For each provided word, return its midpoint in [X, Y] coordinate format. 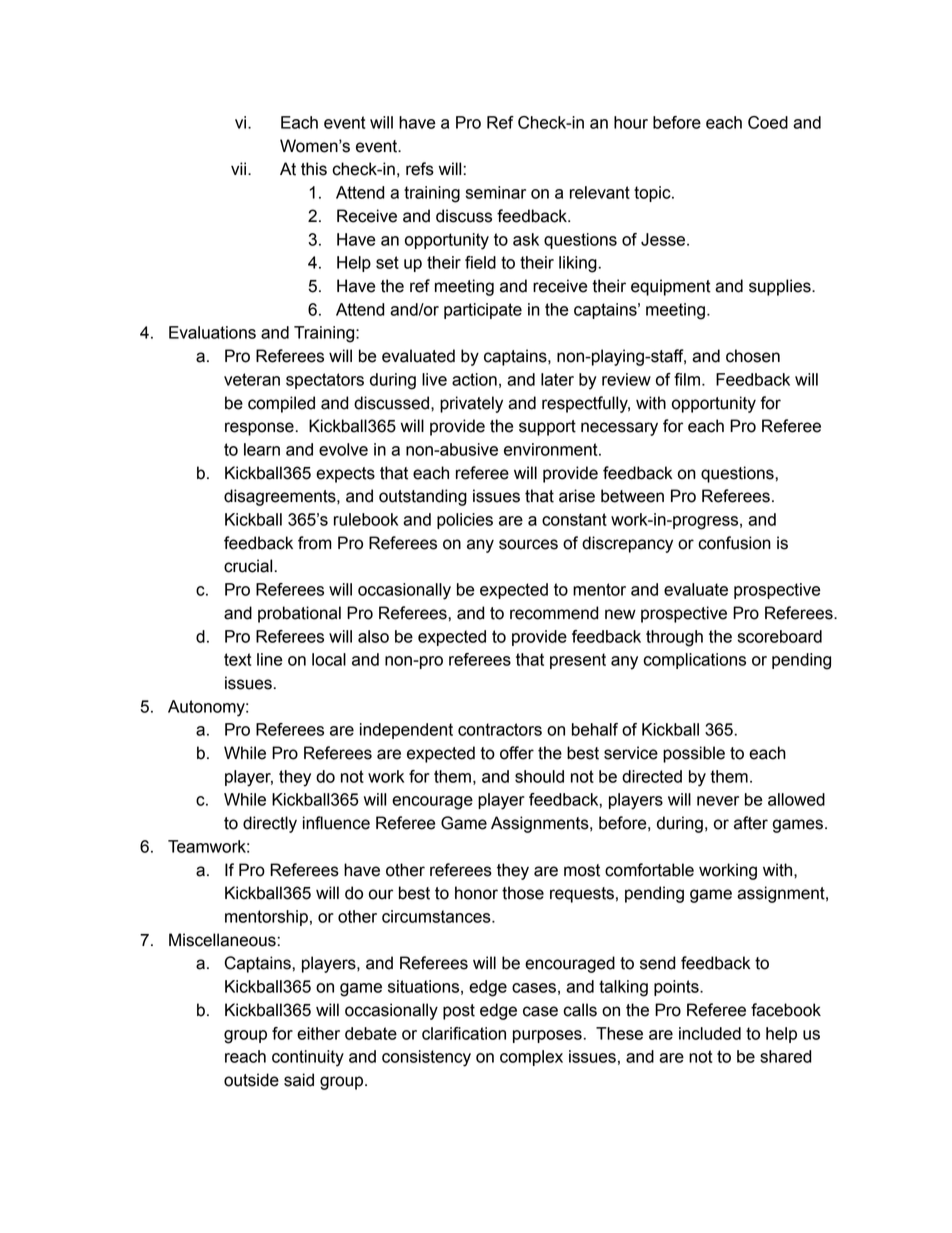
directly [270, 824]
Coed [768, 122]
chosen [753, 356]
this [314, 169]
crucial [248, 566]
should [539, 776]
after [751, 823]
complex [531, 1058]
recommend [554, 613]
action [474, 379]
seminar [496, 192]
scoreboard [780, 636]
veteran [252, 379]
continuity [308, 1058]
